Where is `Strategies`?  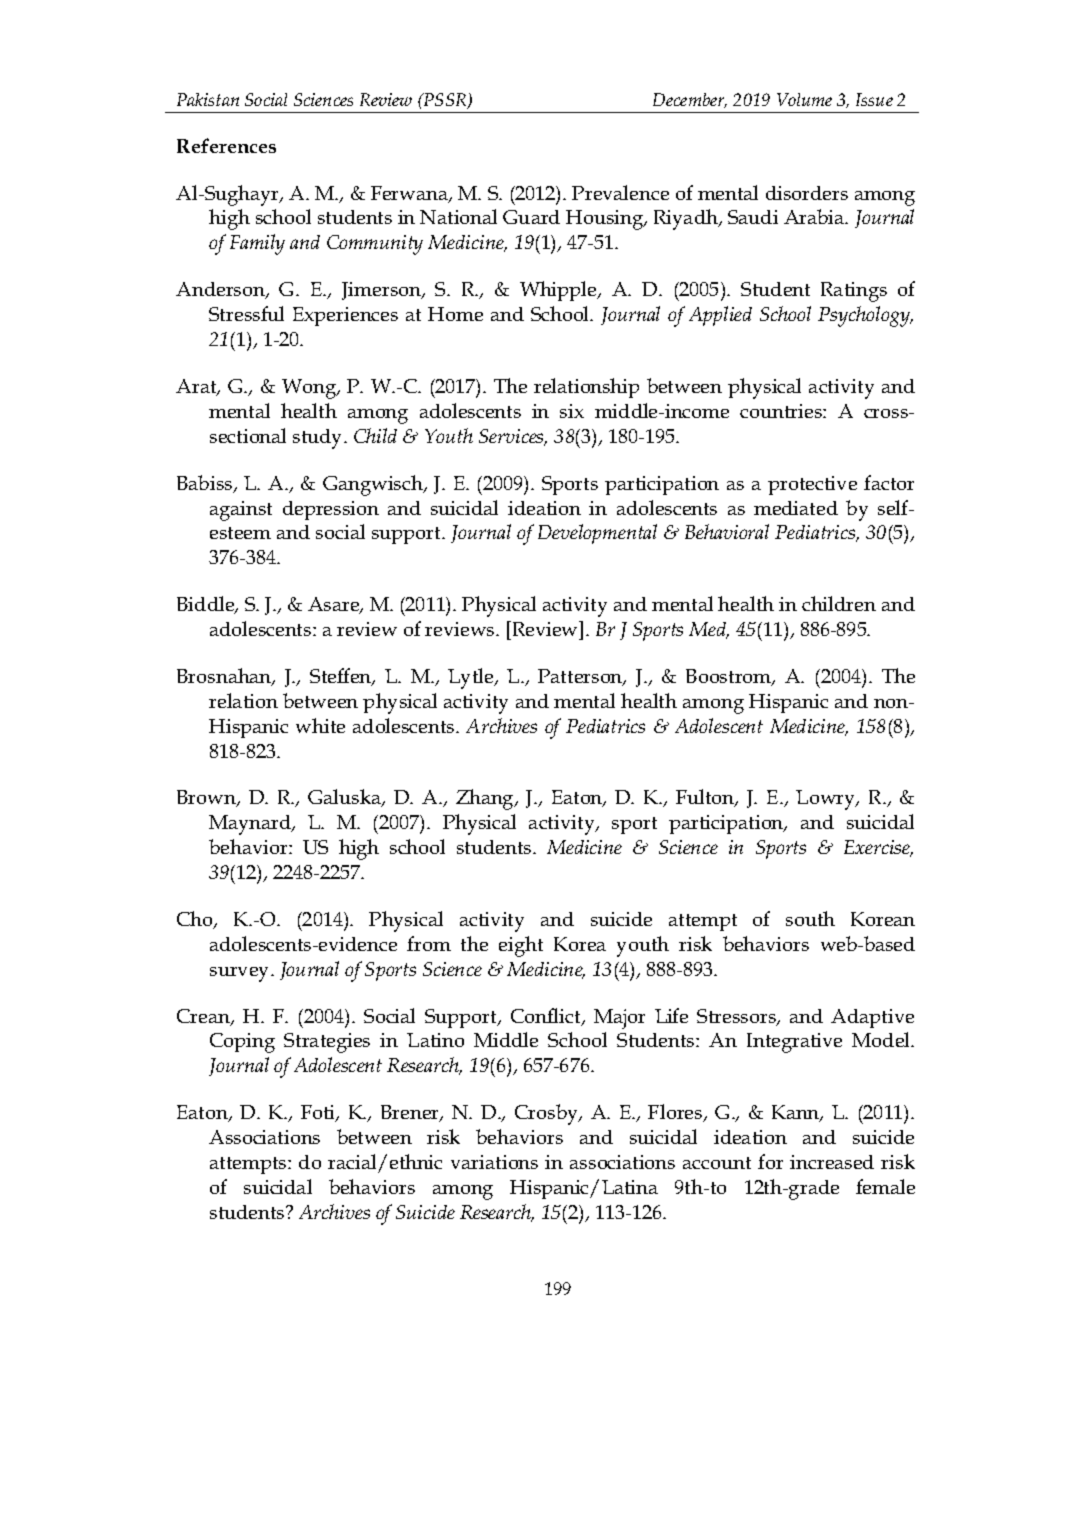
Strategies is located at coordinates (327, 1043).
